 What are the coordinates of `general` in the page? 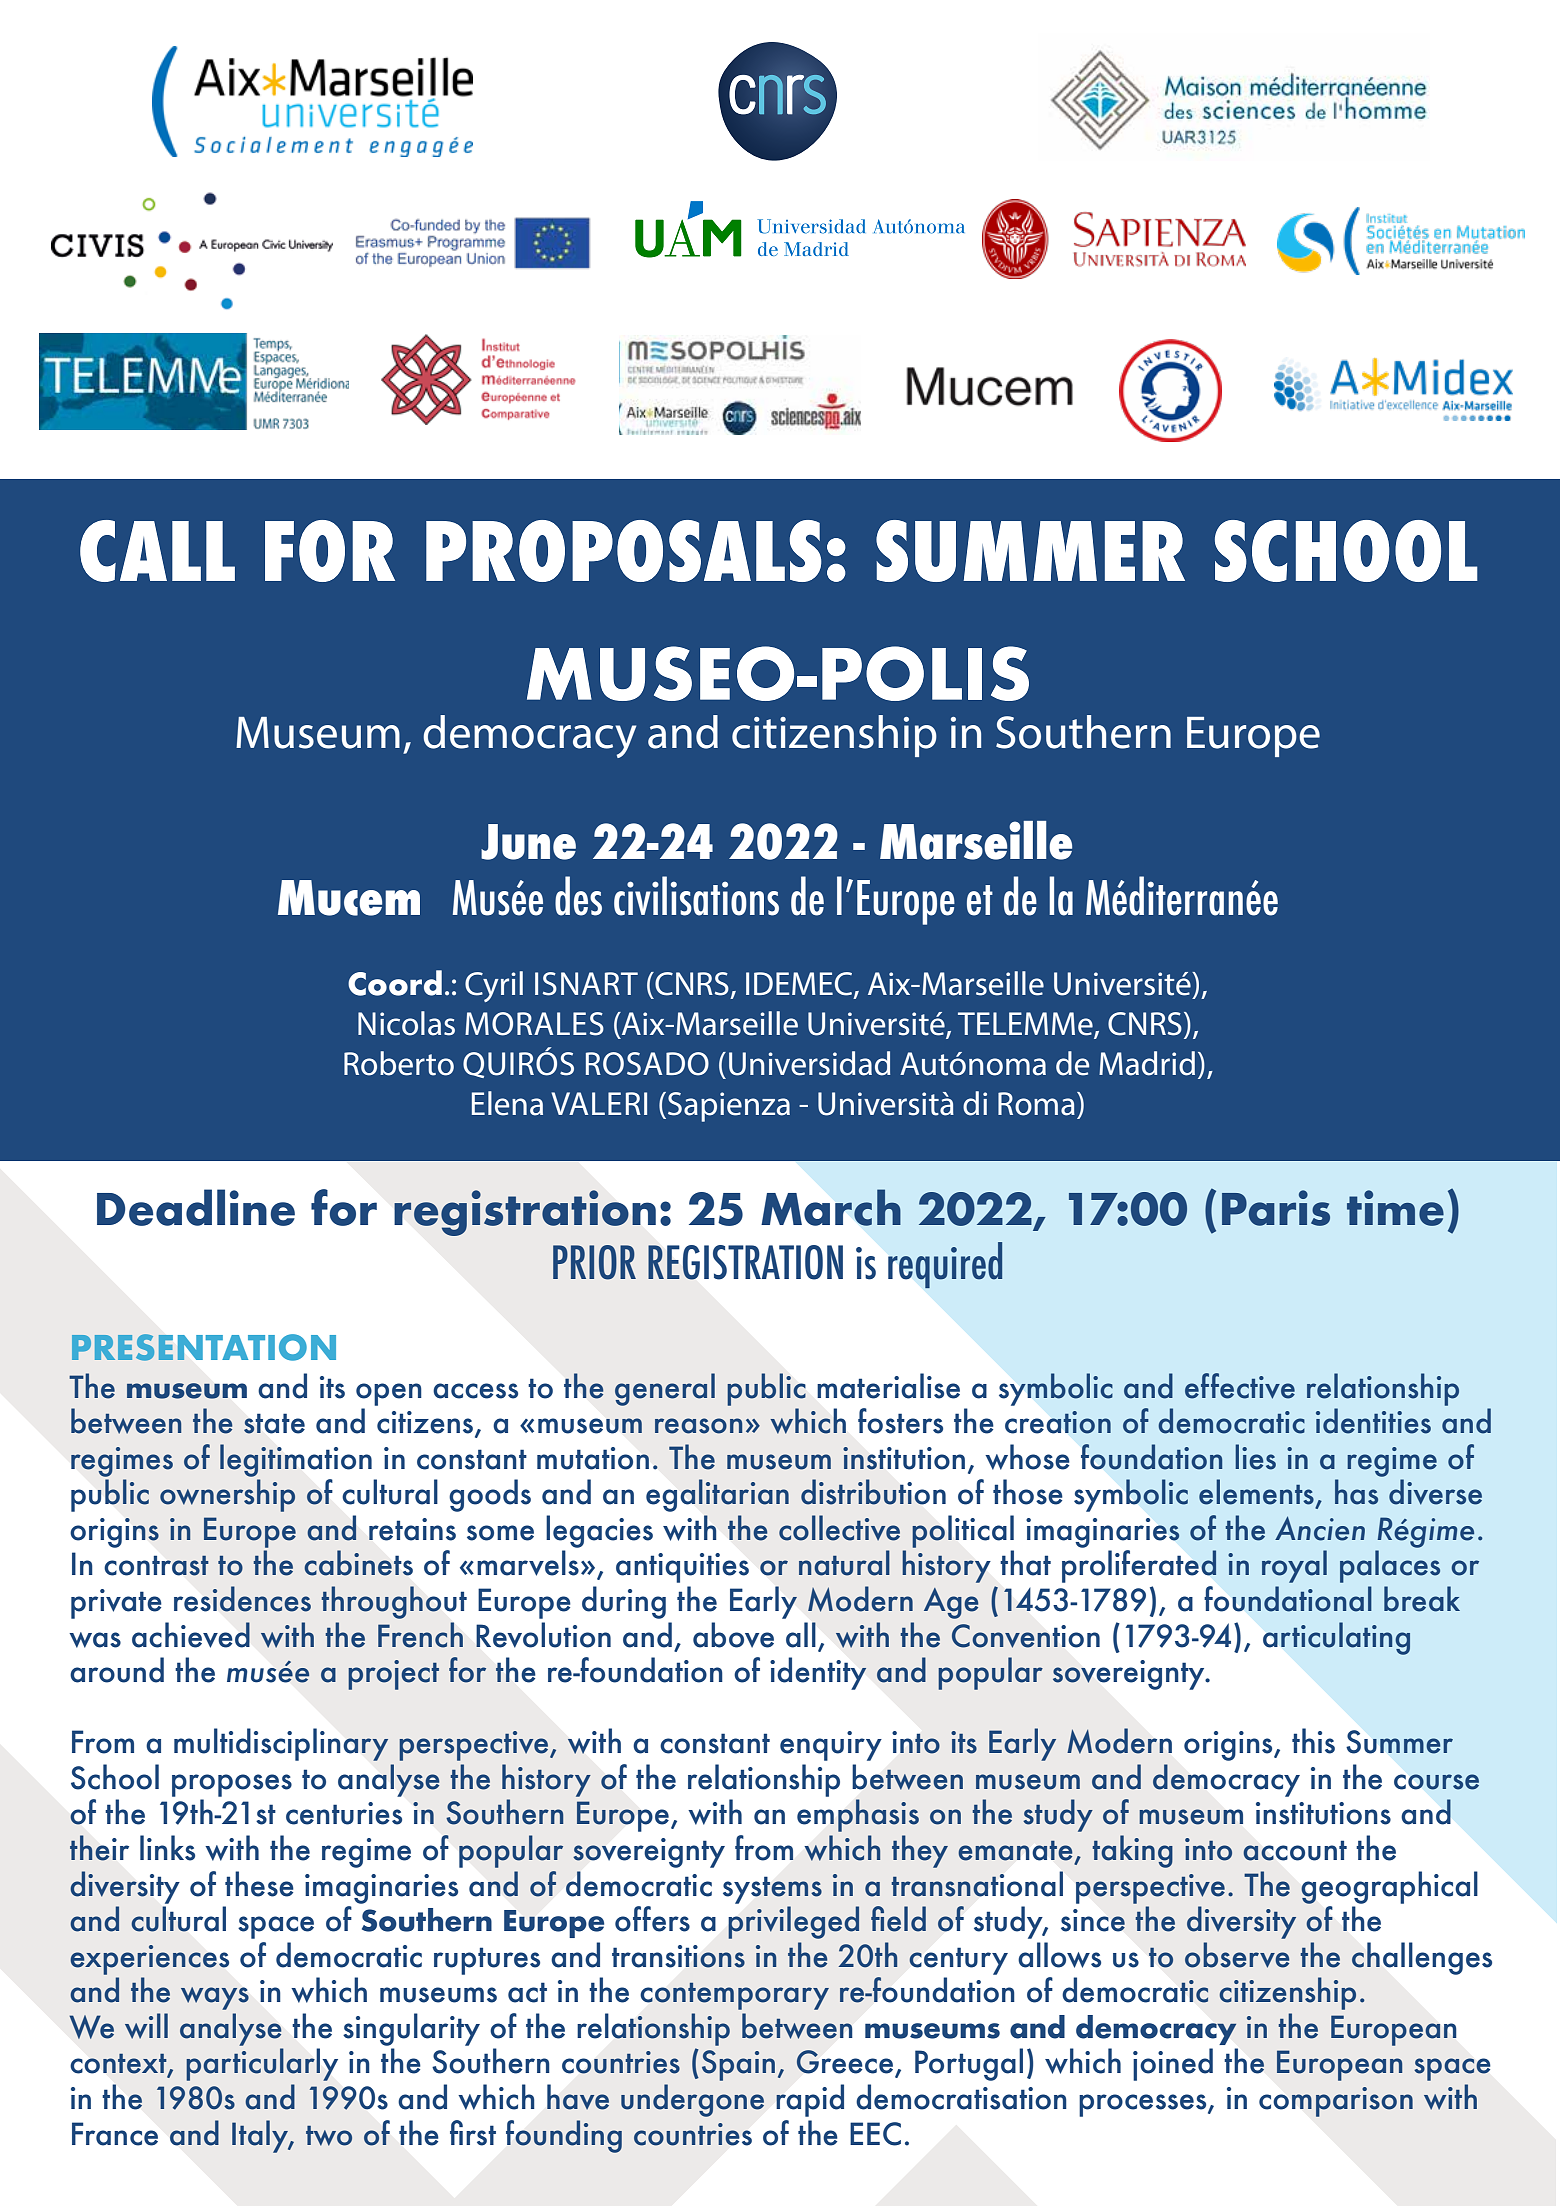 It's located at (665, 1389).
